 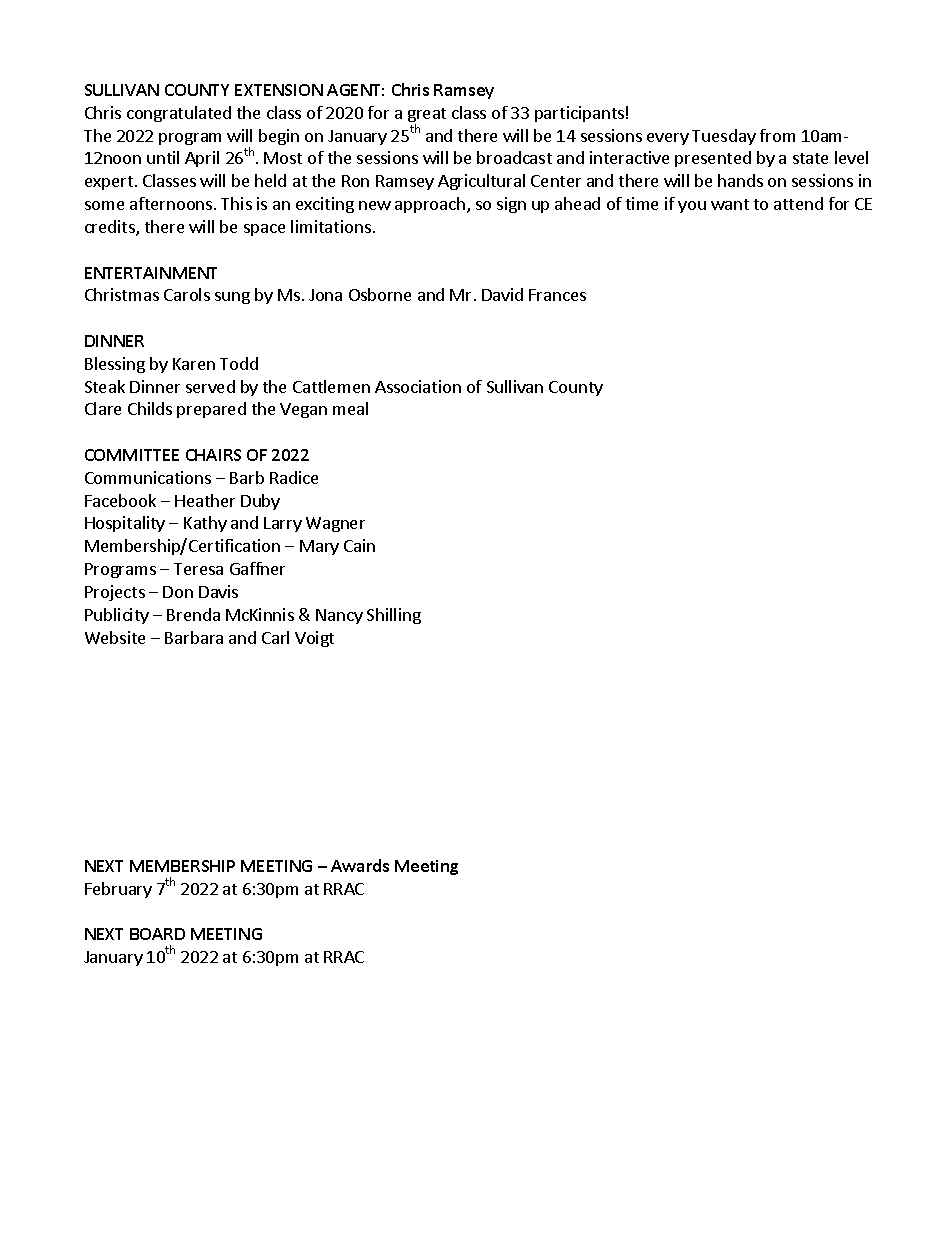 I want to click on Awards, so click(x=360, y=865).
